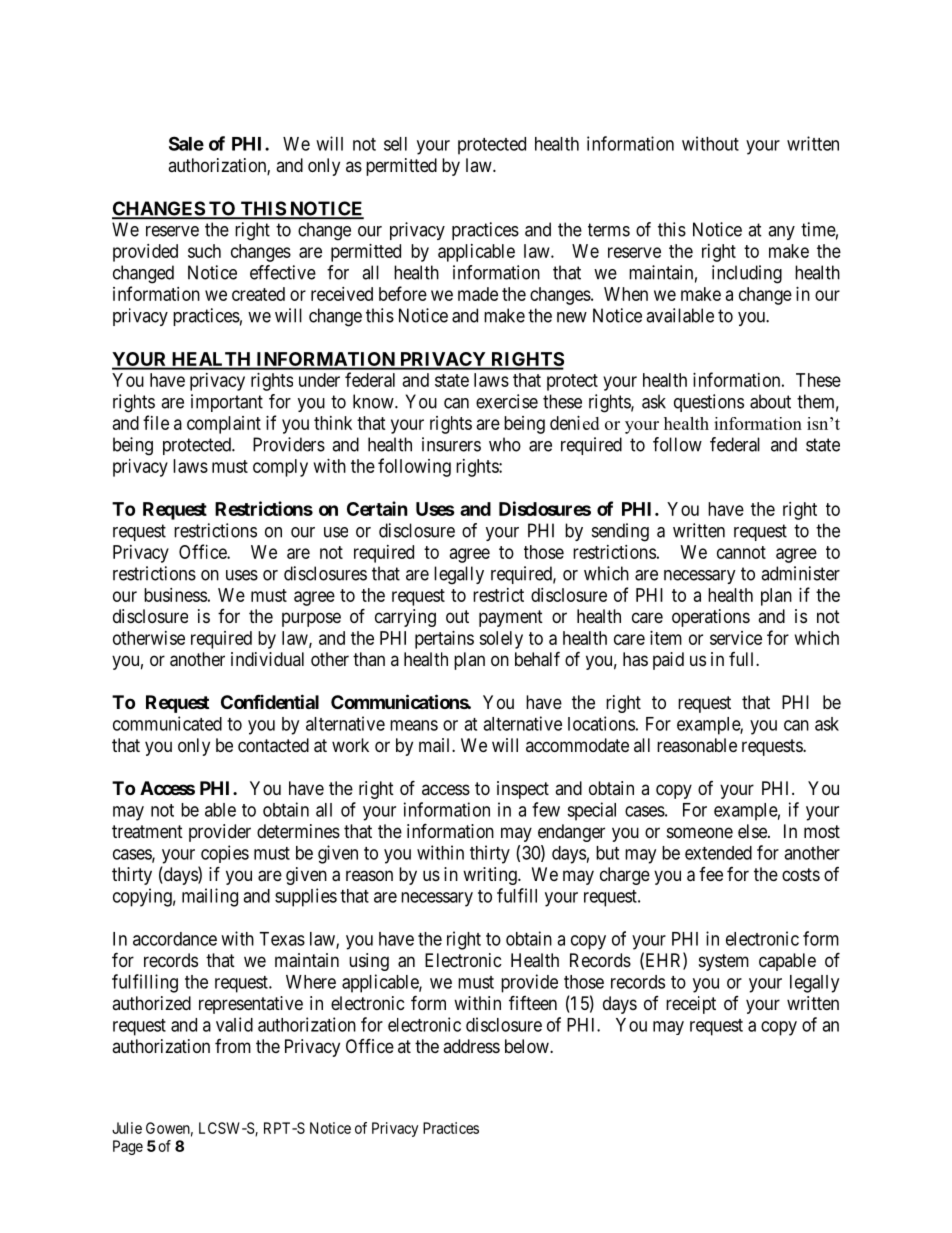 Image resolution: width=952 pixels, height=1233 pixels. I want to click on cannot, so click(741, 552).
